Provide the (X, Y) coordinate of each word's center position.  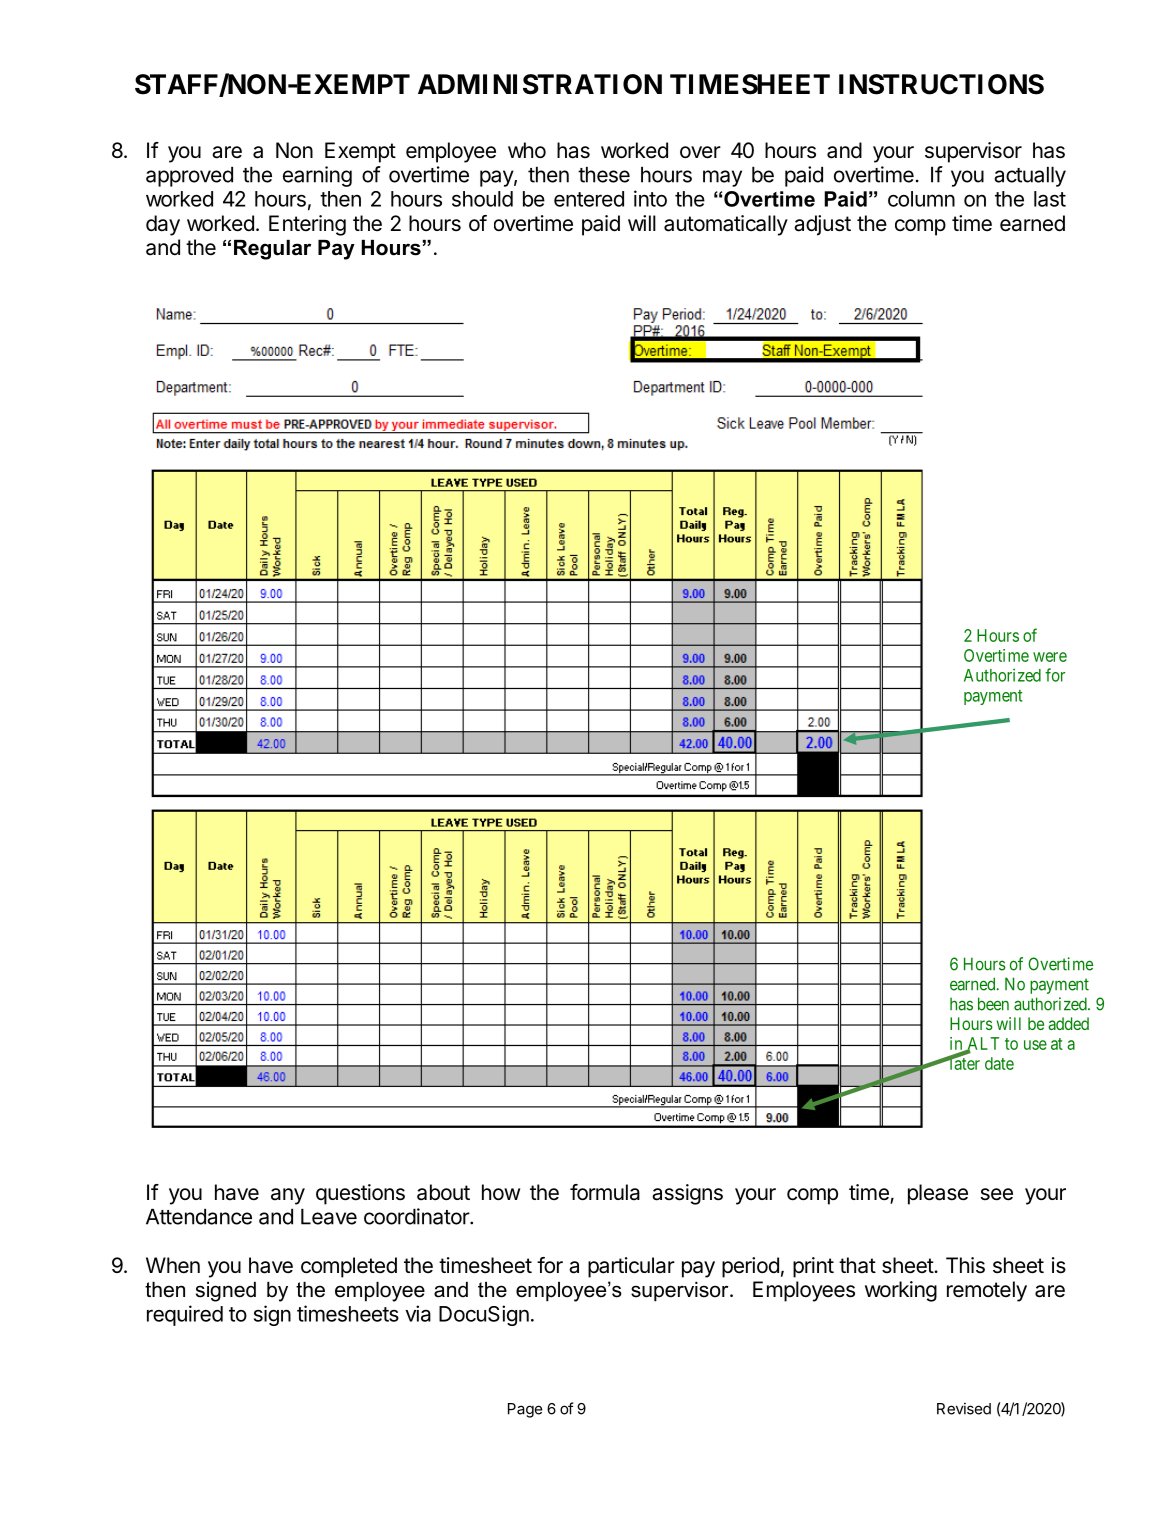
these (604, 175)
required (185, 1315)
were (1050, 657)
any (288, 1196)
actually (1030, 177)
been (993, 1004)
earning (317, 176)
